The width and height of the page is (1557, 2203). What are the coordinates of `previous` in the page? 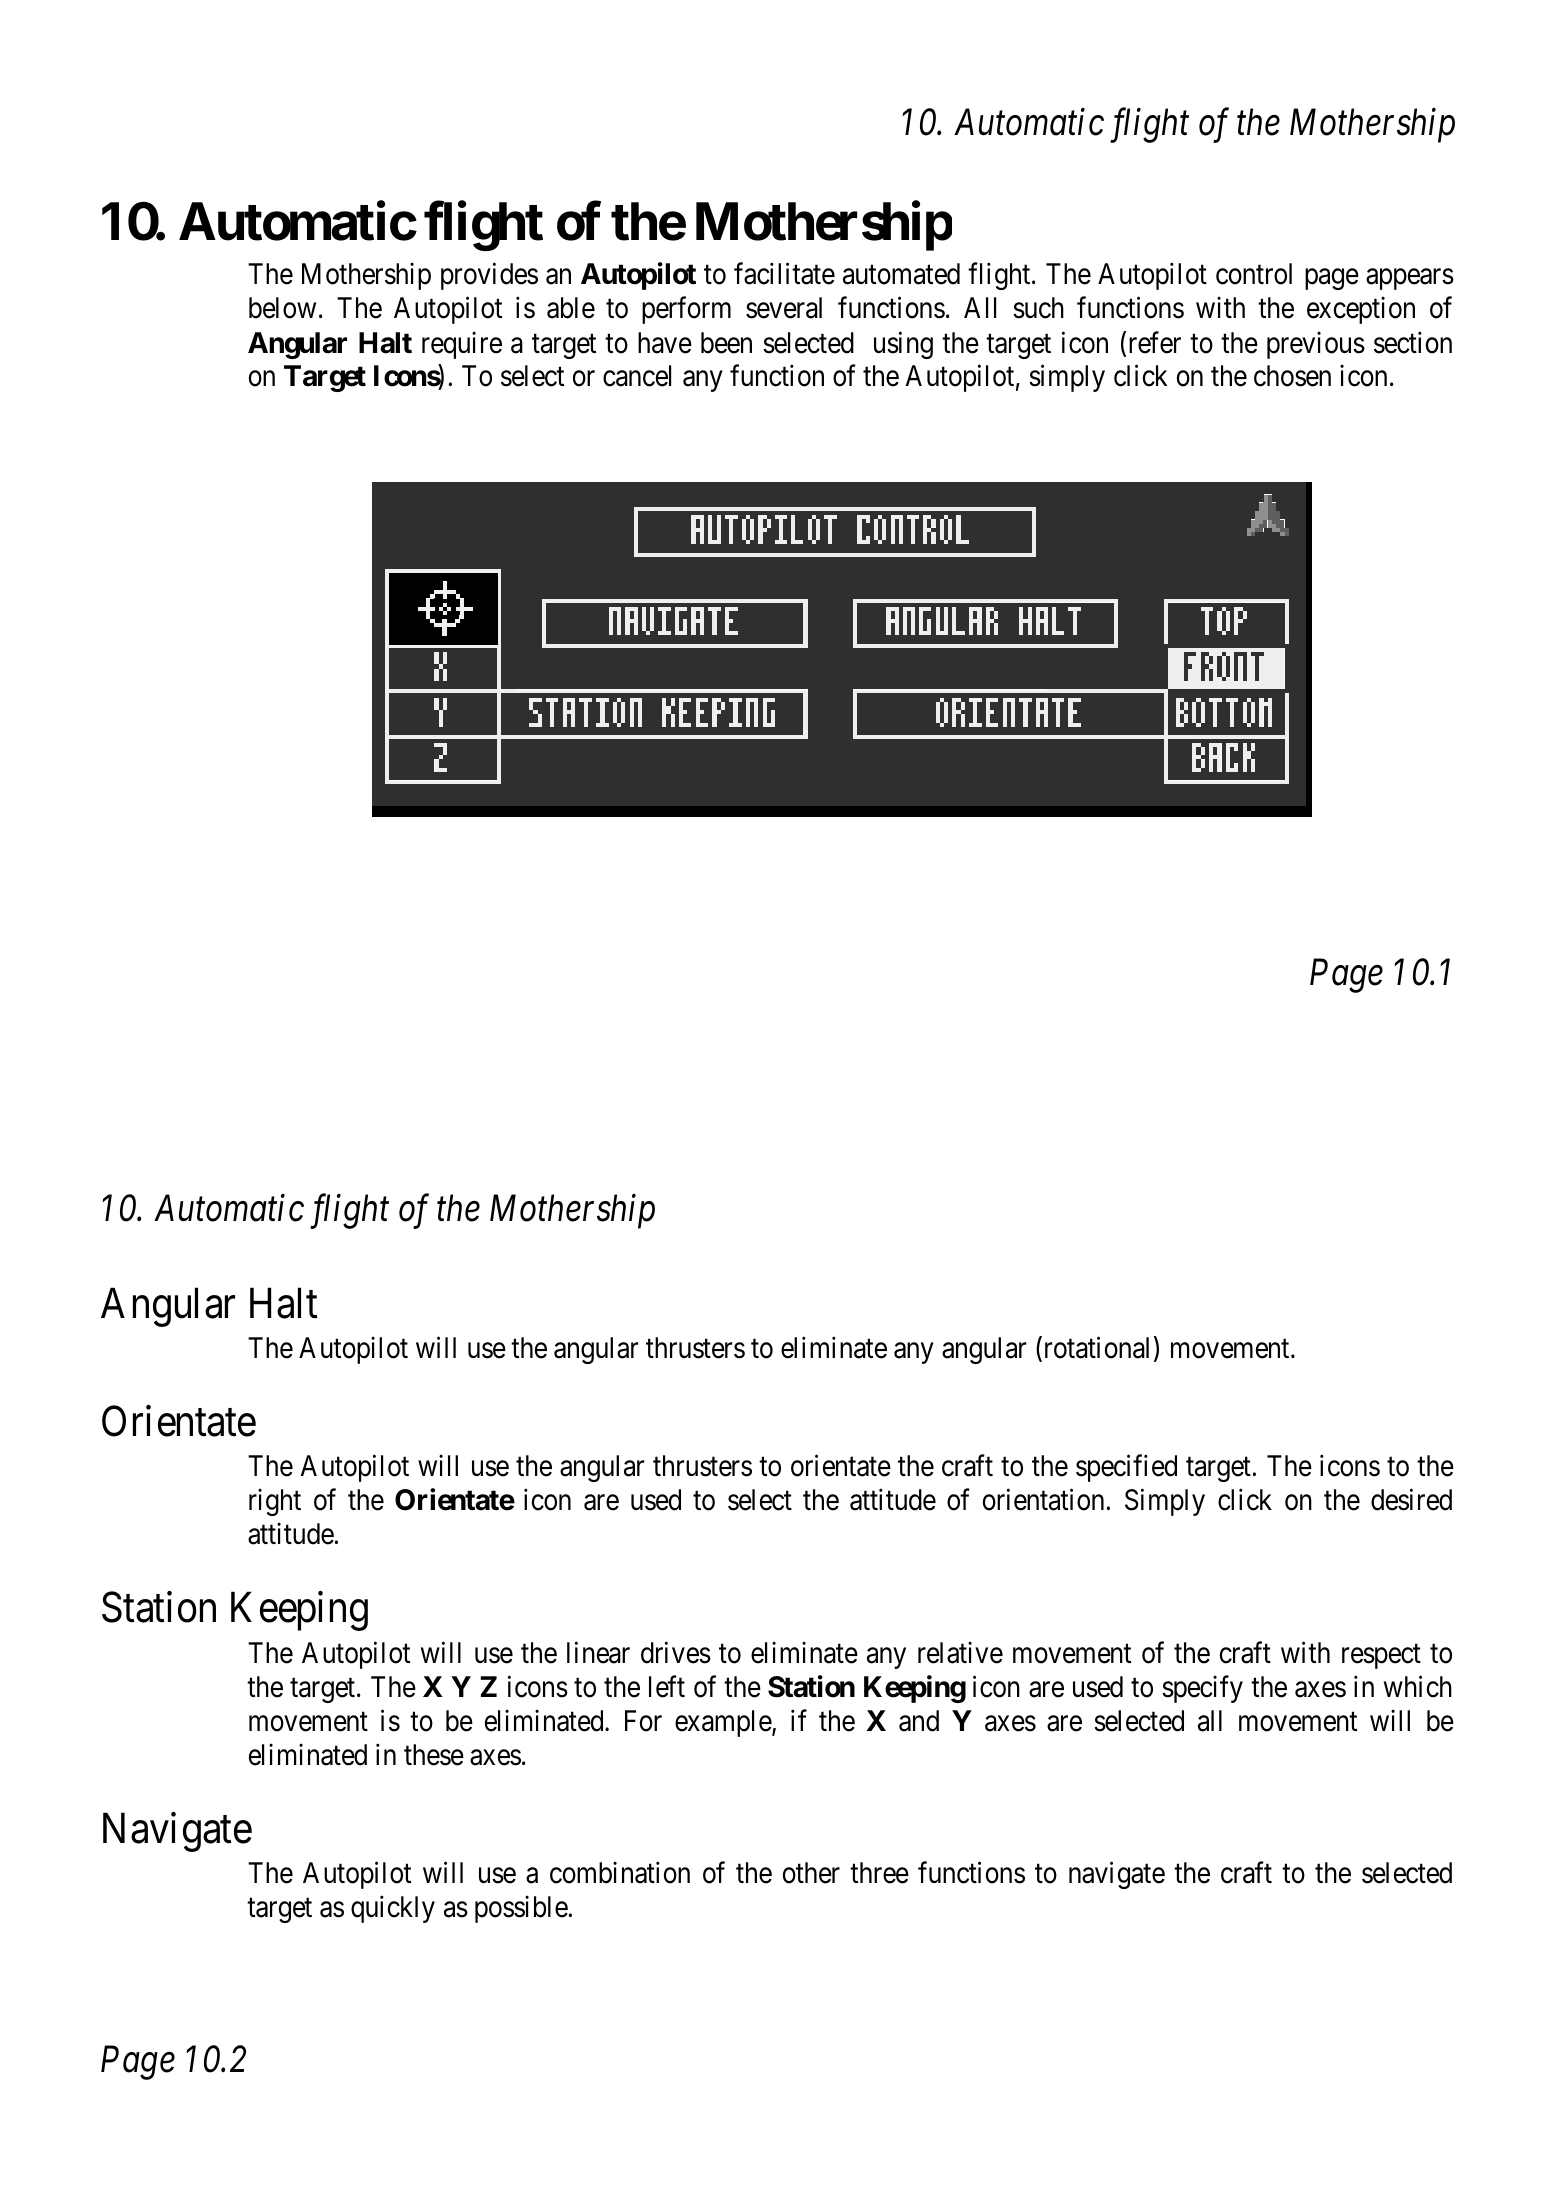 It's located at (1316, 345).
